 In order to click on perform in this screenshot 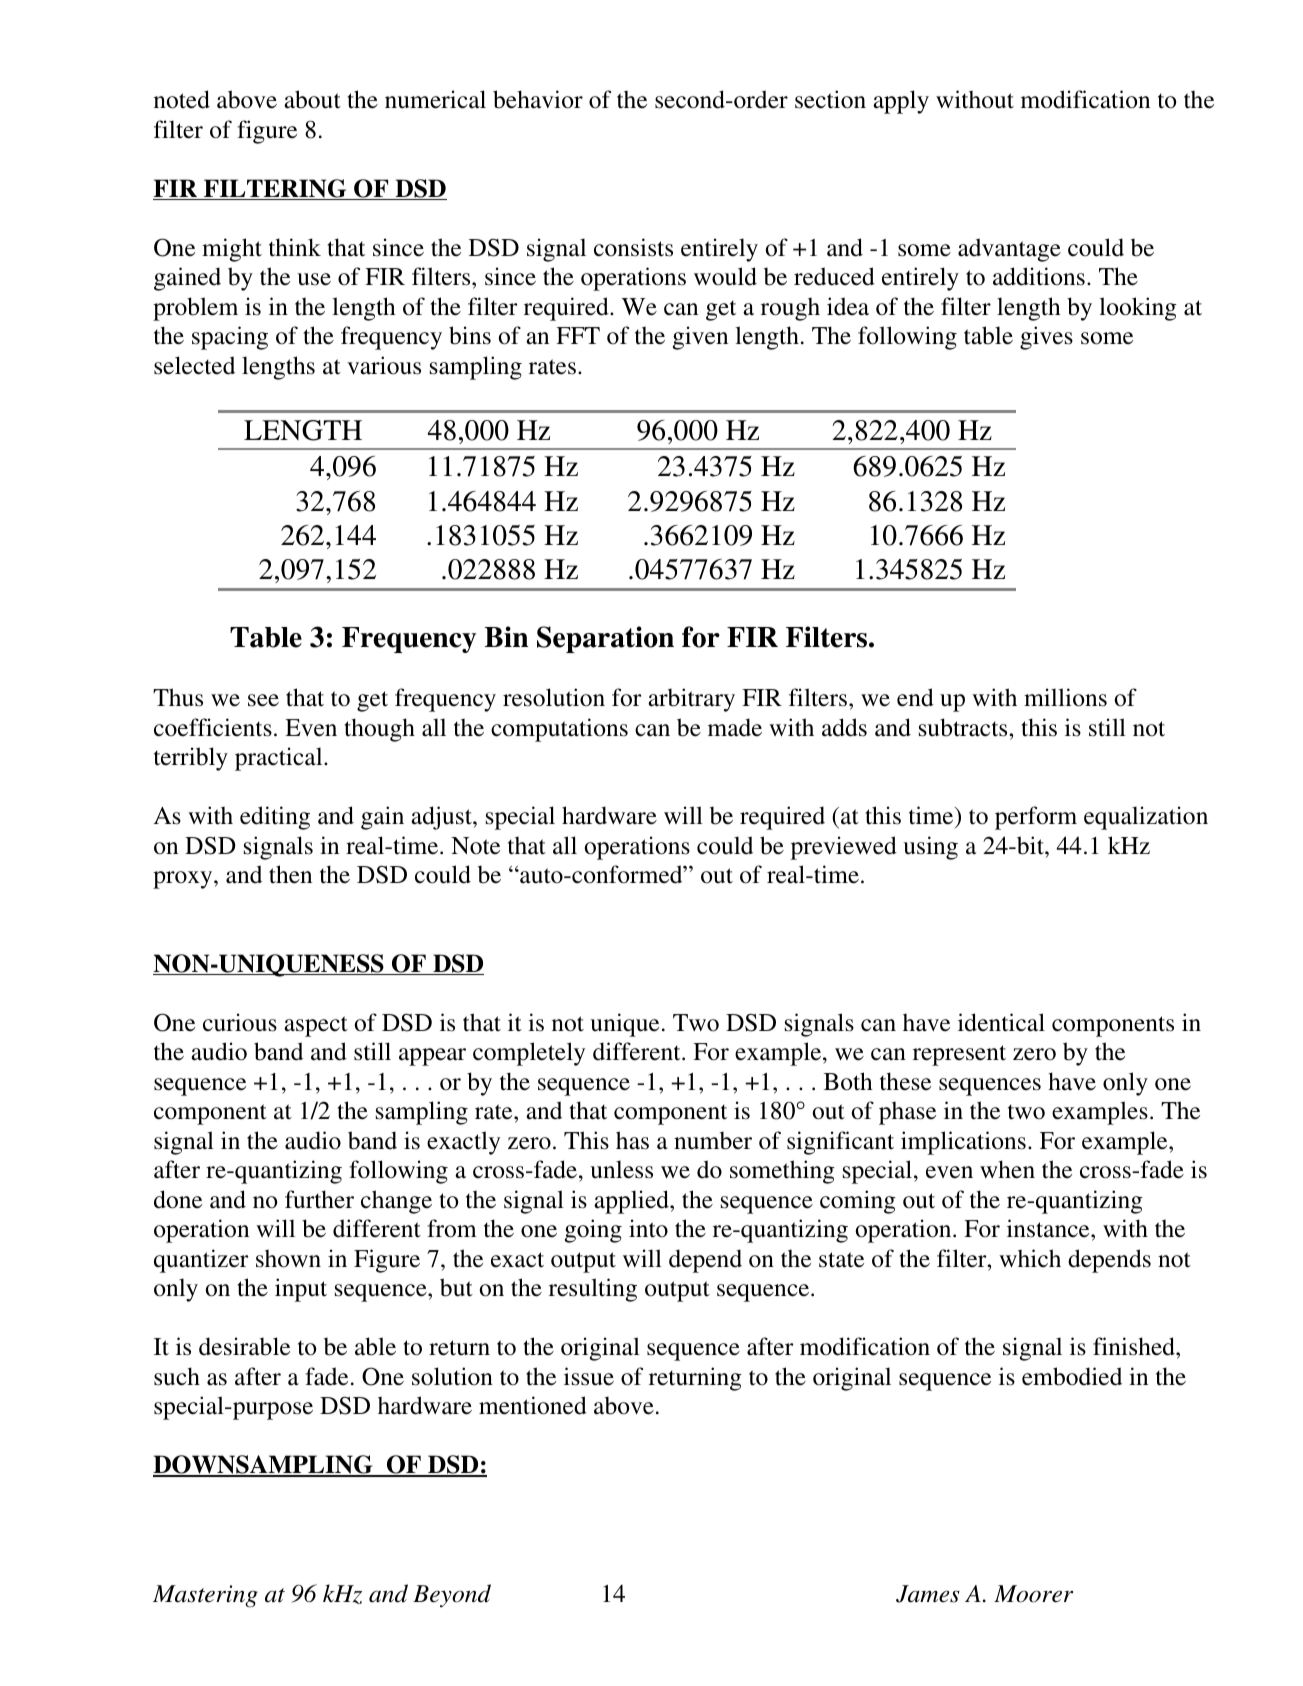, I will do `click(1036, 818)`.
